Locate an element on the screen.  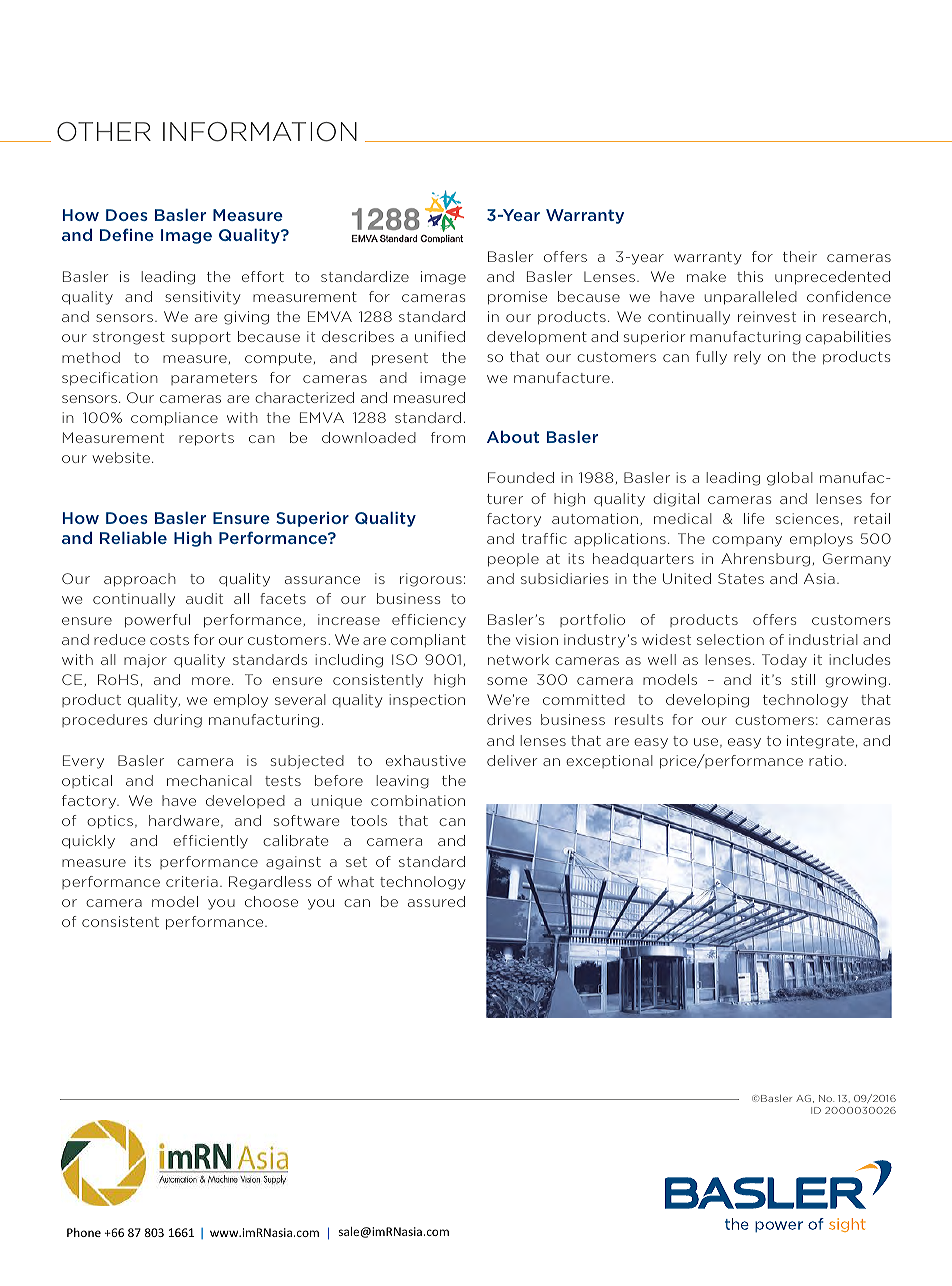
mechanical is located at coordinates (209, 780).
